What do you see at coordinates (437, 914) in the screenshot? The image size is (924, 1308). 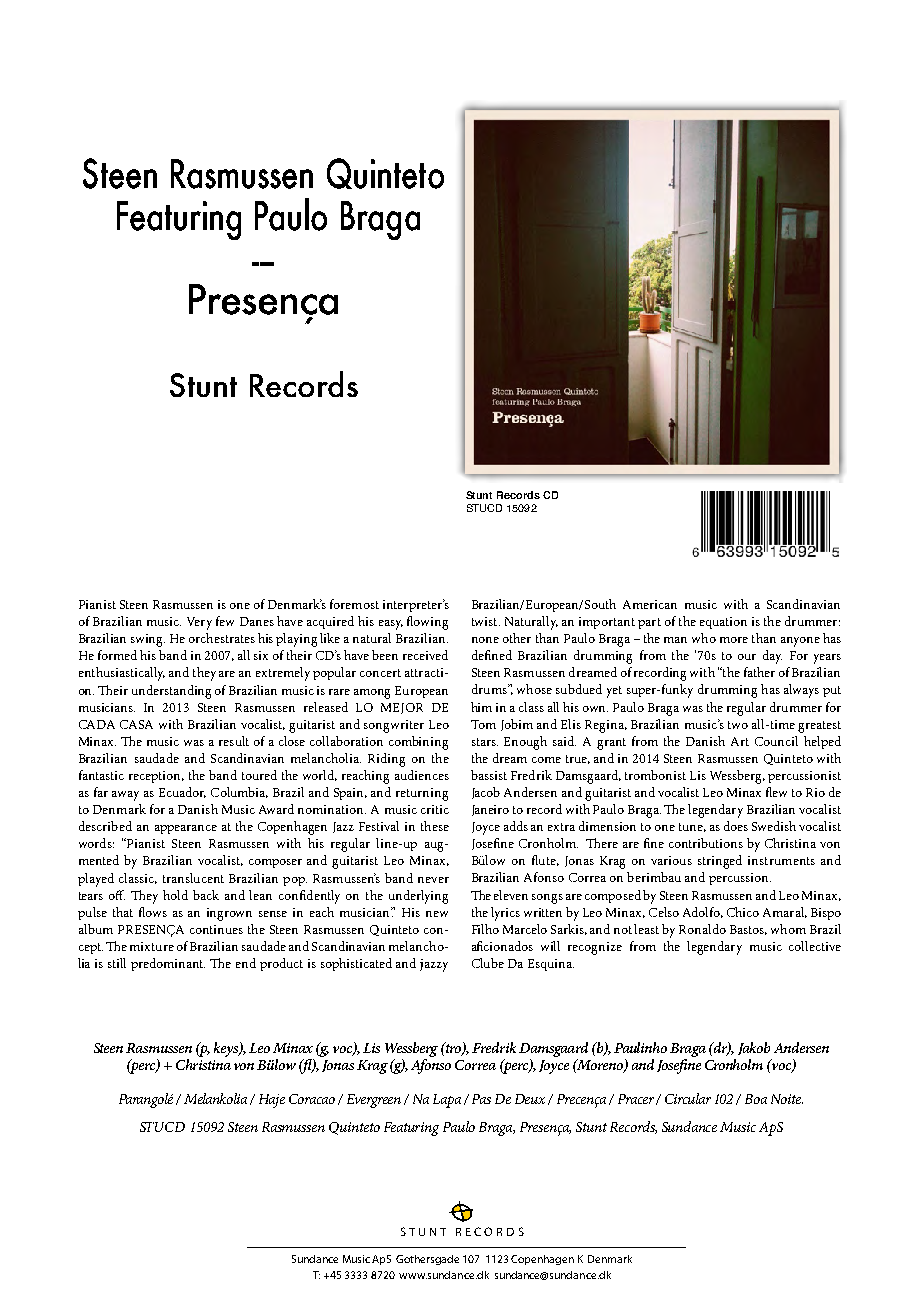 I see `new` at bounding box center [437, 914].
